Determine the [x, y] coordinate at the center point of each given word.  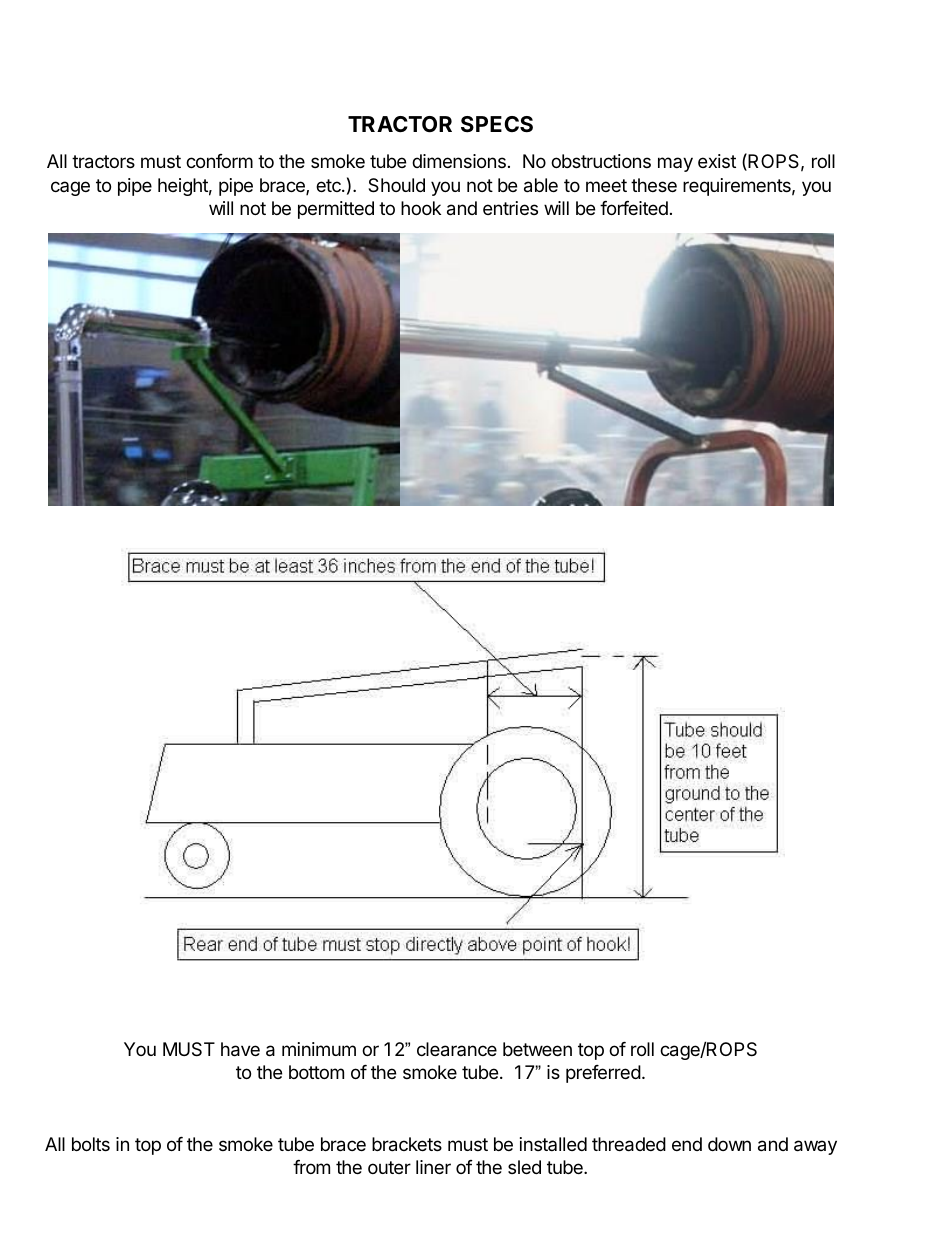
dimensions [459, 161]
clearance [457, 1049]
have [240, 1049]
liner [433, 1167]
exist [717, 161]
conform [219, 161]
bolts [91, 1144]
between [537, 1049]
